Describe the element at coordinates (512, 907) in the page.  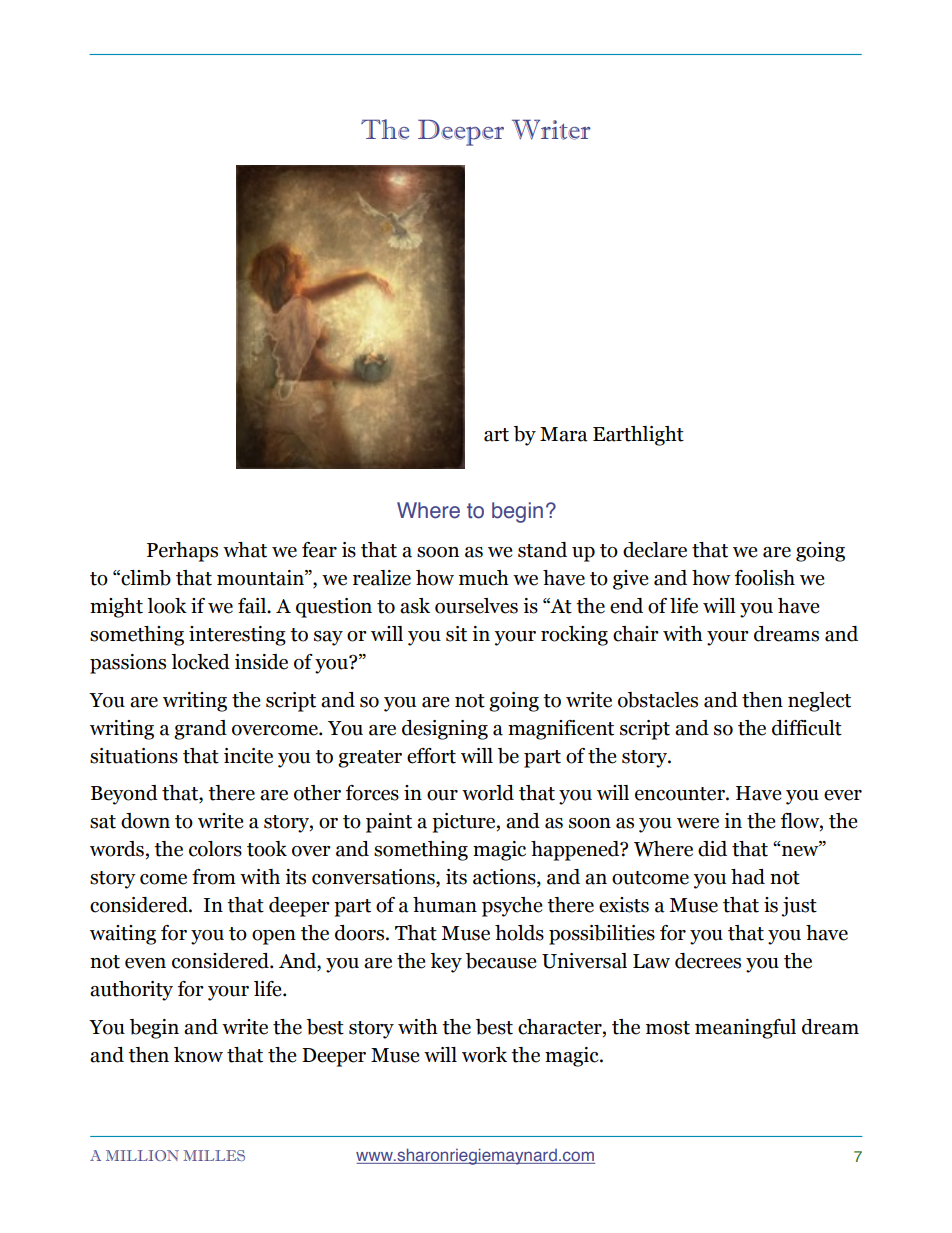
I see `psyche` at that location.
